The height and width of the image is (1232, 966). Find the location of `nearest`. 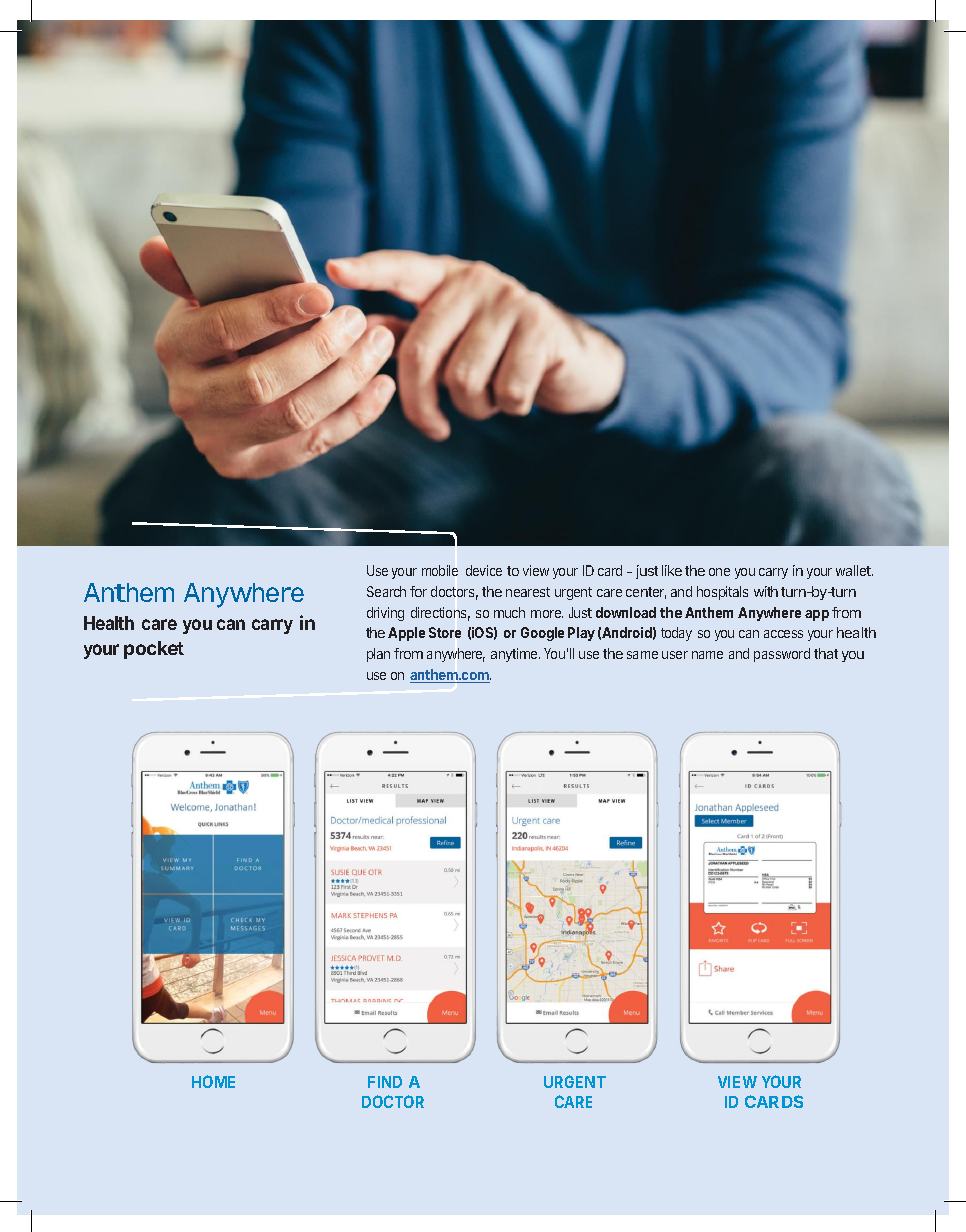

nearest is located at coordinates (528, 592).
